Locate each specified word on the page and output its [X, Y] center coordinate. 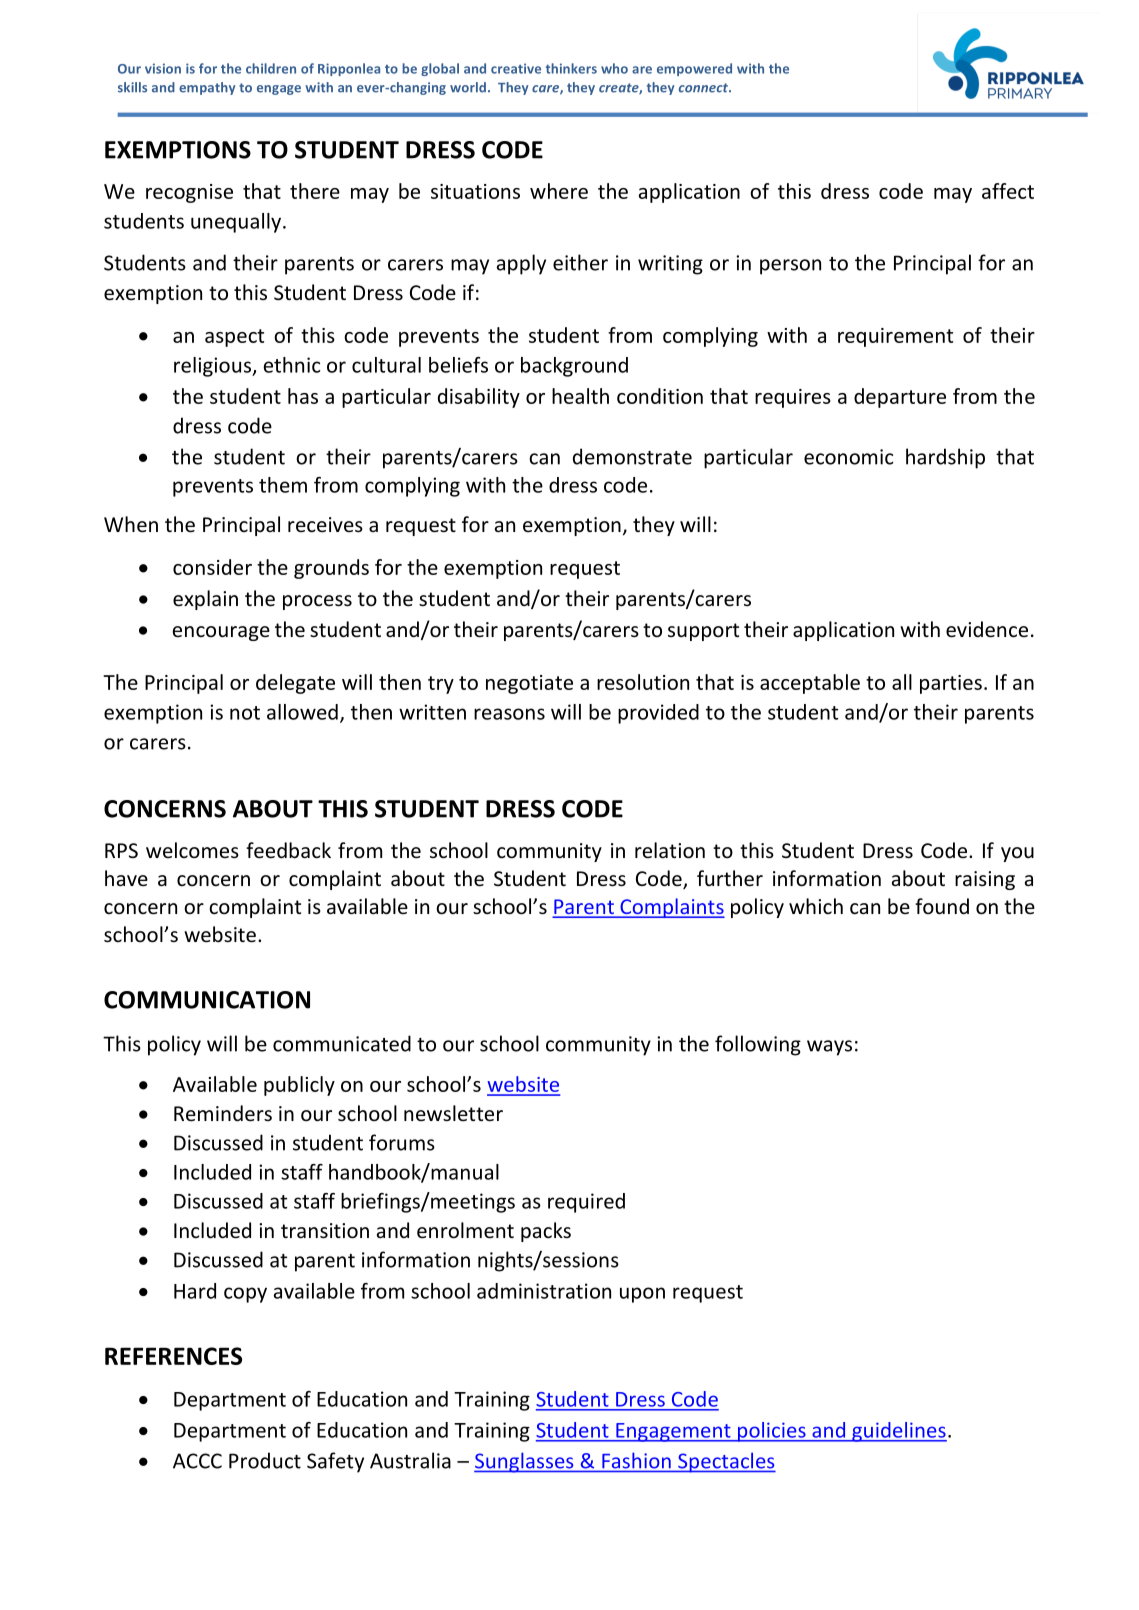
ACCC [197, 1461]
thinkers [571, 68]
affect [1008, 191]
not [245, 713]
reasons [509, 714]
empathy [207, 88]
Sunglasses [525, 1462]
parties [951, 684]
